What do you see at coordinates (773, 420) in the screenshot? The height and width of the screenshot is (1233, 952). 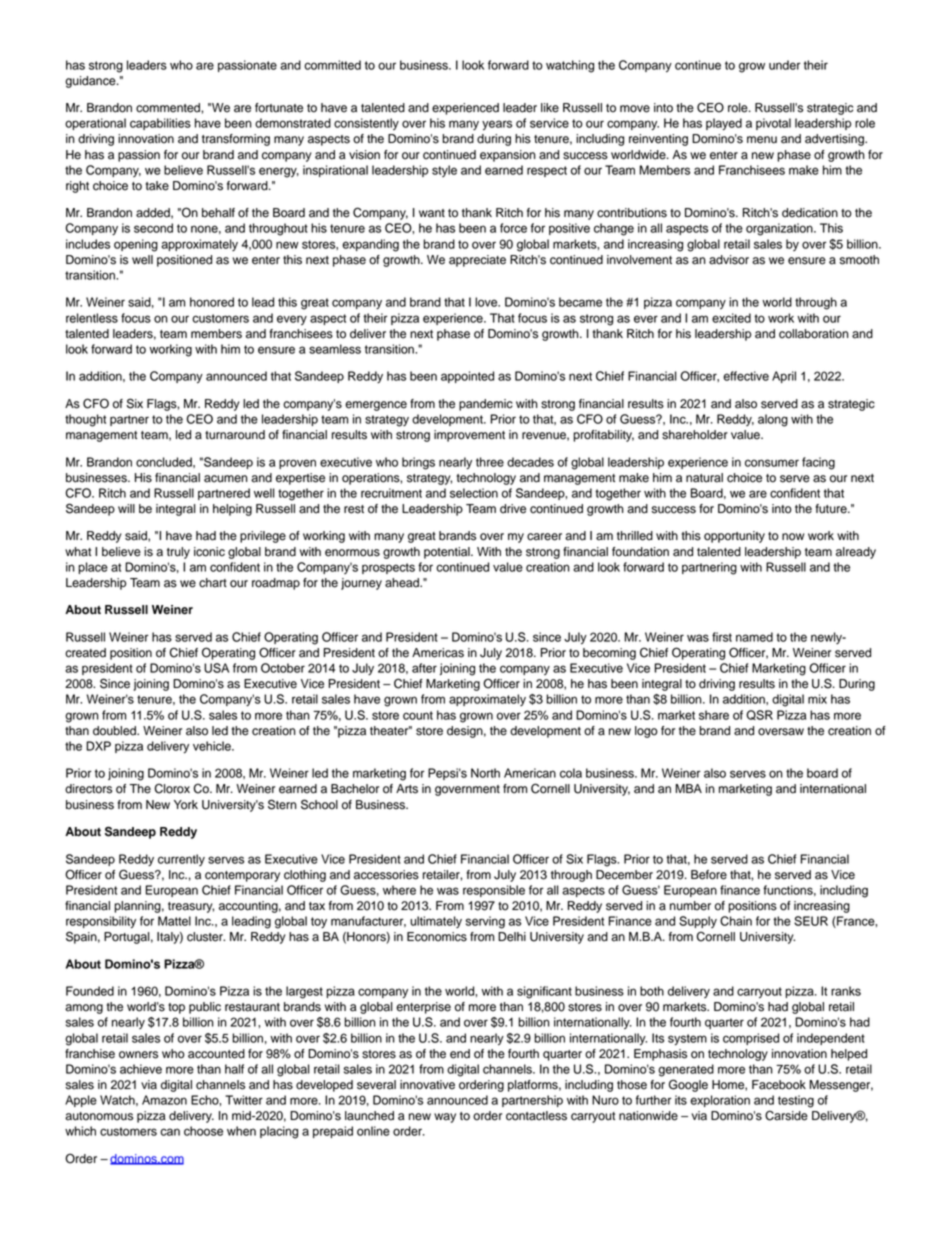 I see `along` at bounding box center [773, 420].
